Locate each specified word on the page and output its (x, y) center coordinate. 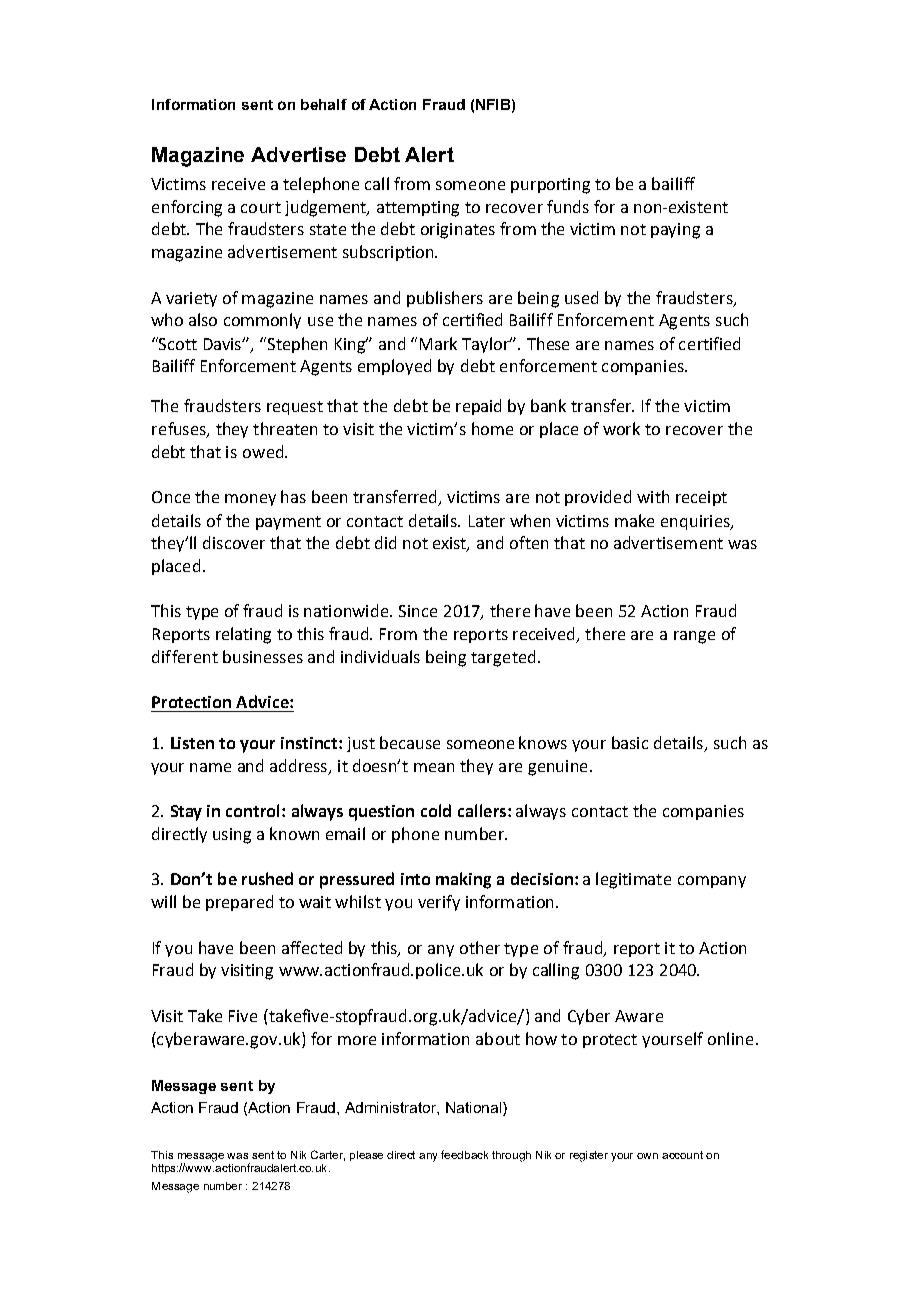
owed (264, 451)
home (492, 428)
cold (436, 810)
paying (675, 231)
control (254, 810)
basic (630, 742)
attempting (418, 209)
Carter (328, 1155)
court (261, 207)
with (653, 496)
